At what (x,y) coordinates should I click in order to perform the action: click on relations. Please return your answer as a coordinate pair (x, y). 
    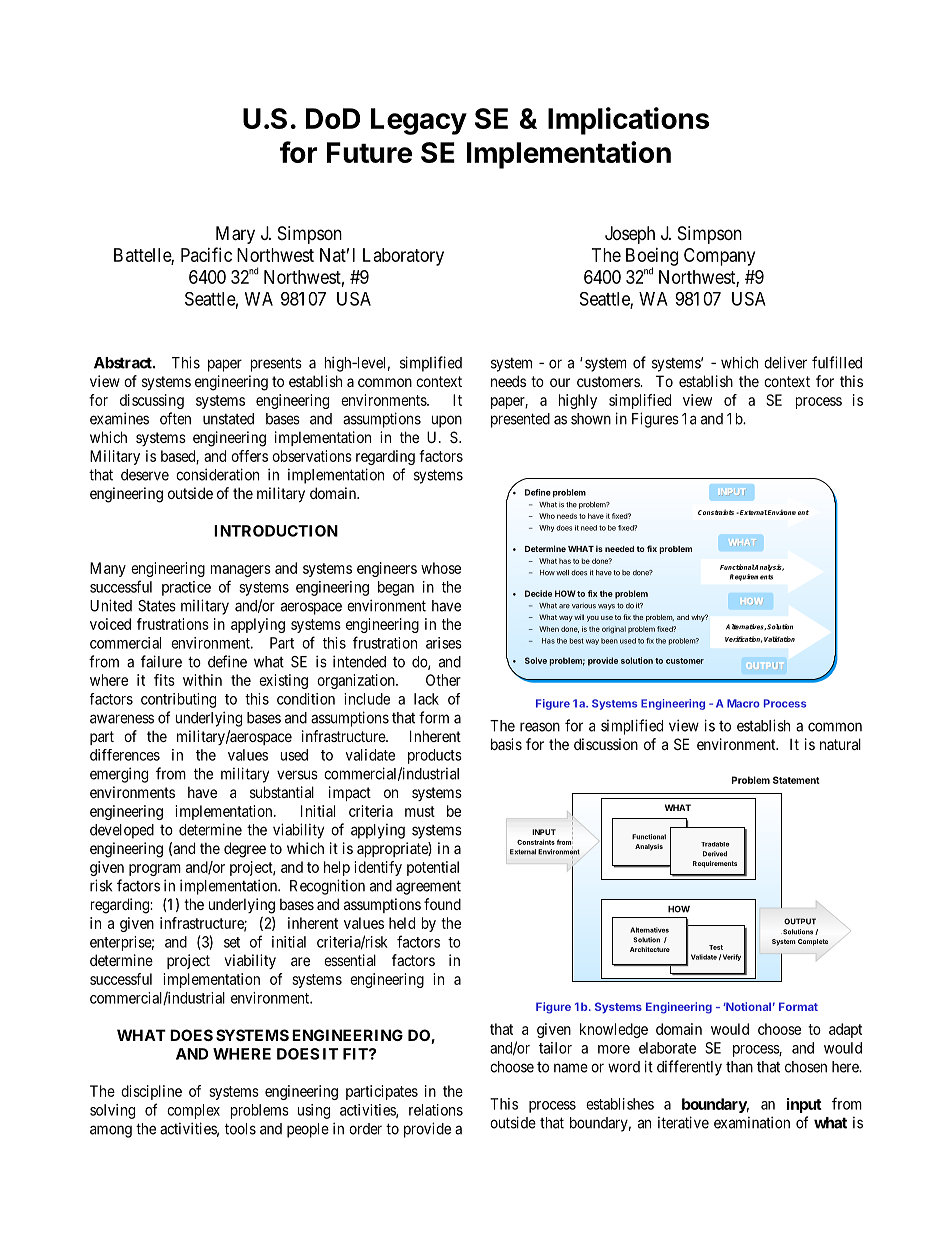
    Looking at the image, I should click on (436, 1110).
